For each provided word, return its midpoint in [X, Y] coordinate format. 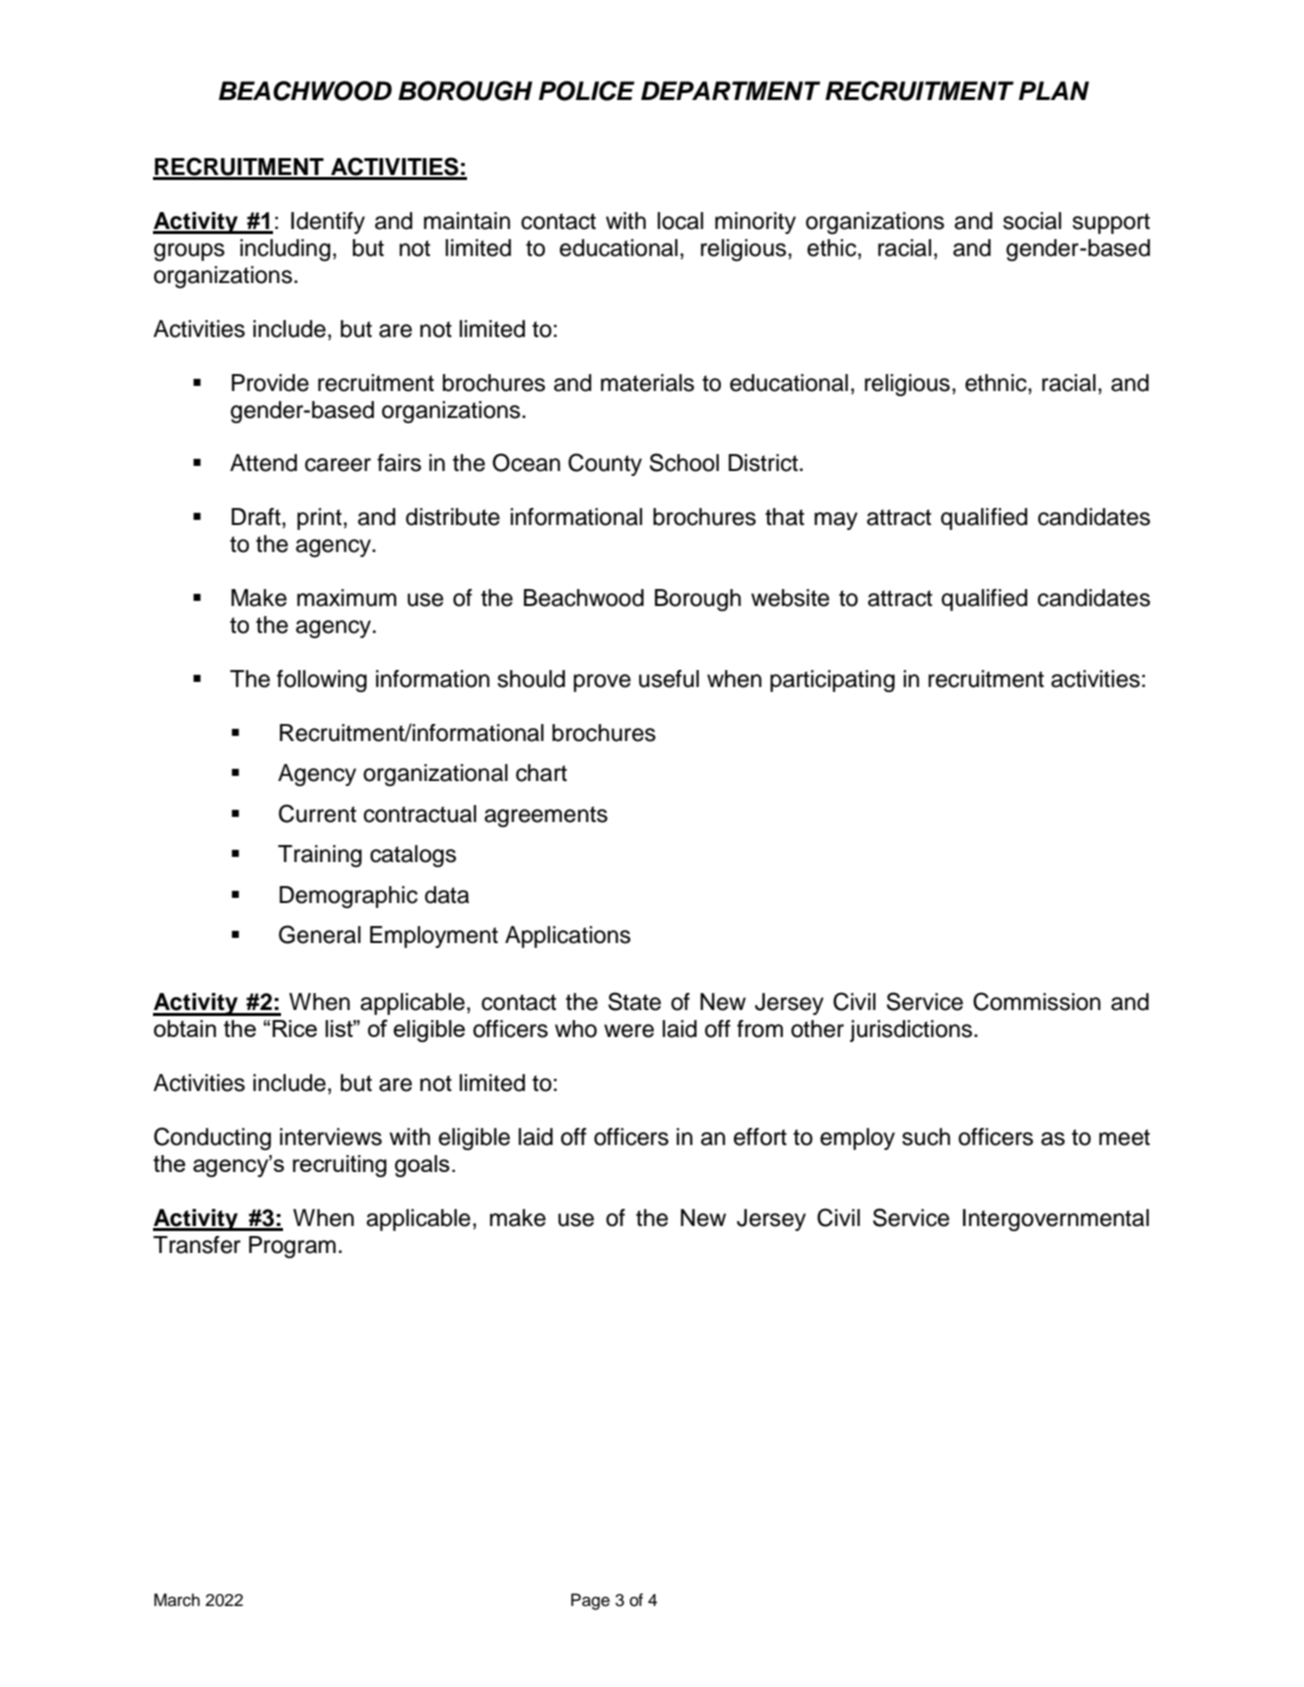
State [634, 1001]
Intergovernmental [1056, 1220]
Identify [328, 223]
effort [760, 1137]
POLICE [587, 91]
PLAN [1054, 90]
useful [669, 679]
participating [832, 681]
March [177, 1600]
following [322, 681]
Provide [270, 383]
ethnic [997, 383]
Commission [1037, 1001]
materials [647, 383]
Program [292, 1247]
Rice [294, 1028]
